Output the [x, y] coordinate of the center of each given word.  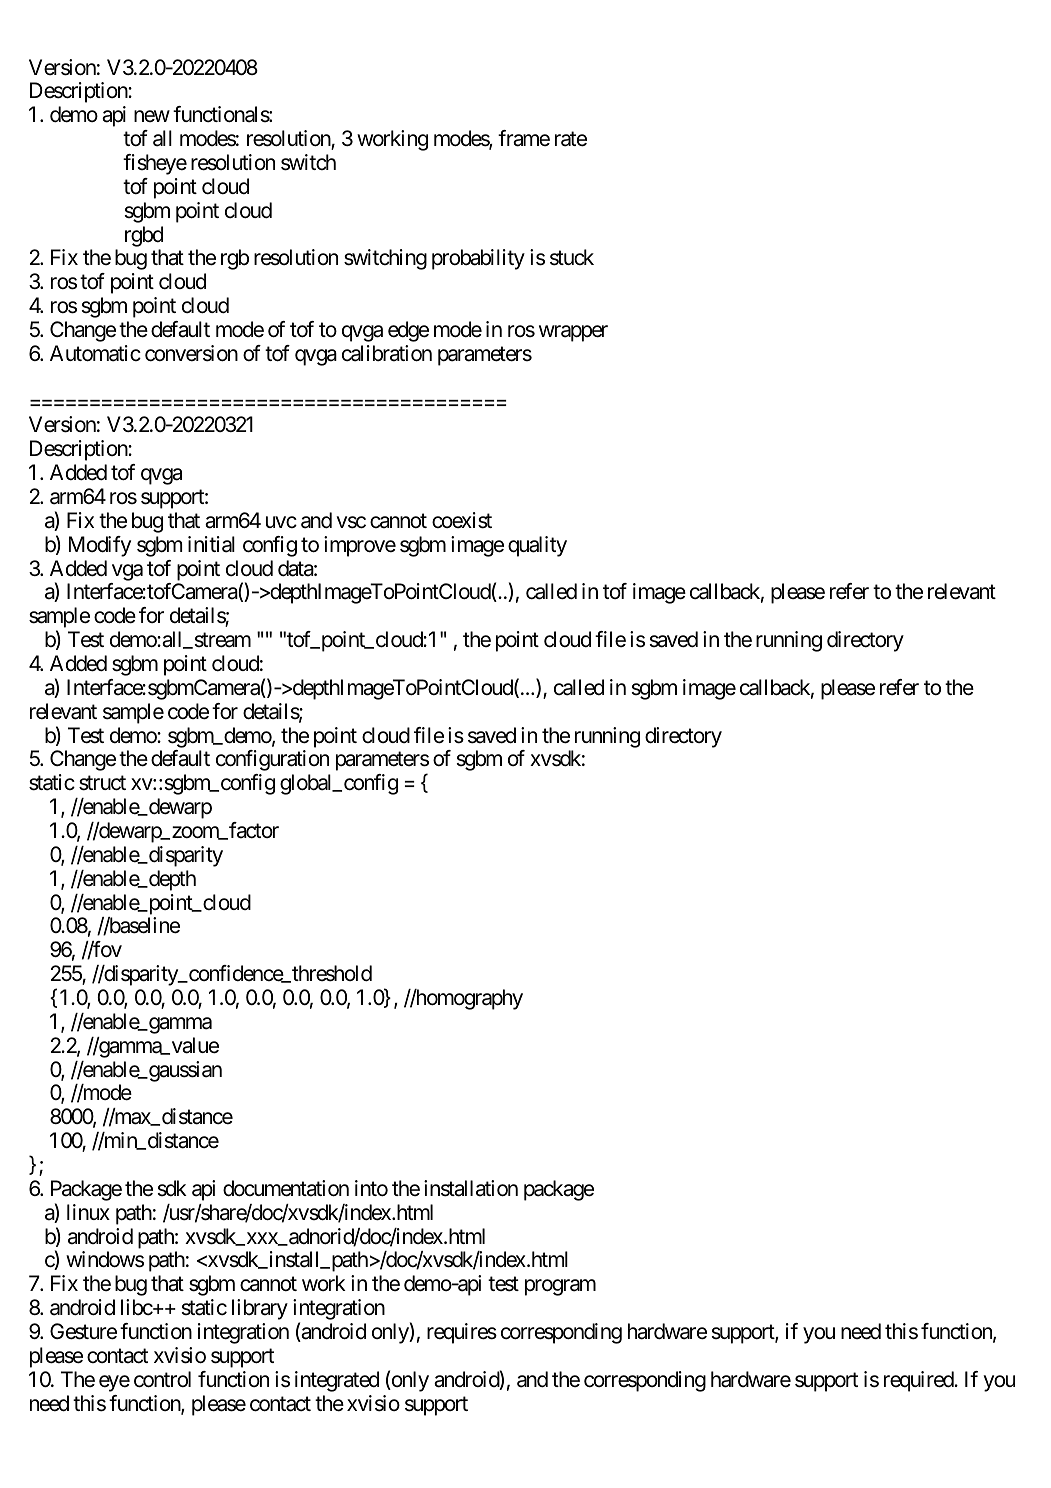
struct [102, 783]
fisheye [155, 164]
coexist [462, 520]
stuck [572, 257]
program [560, 1288]
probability [478, 259]
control [162, 1379]
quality [537, 546]
